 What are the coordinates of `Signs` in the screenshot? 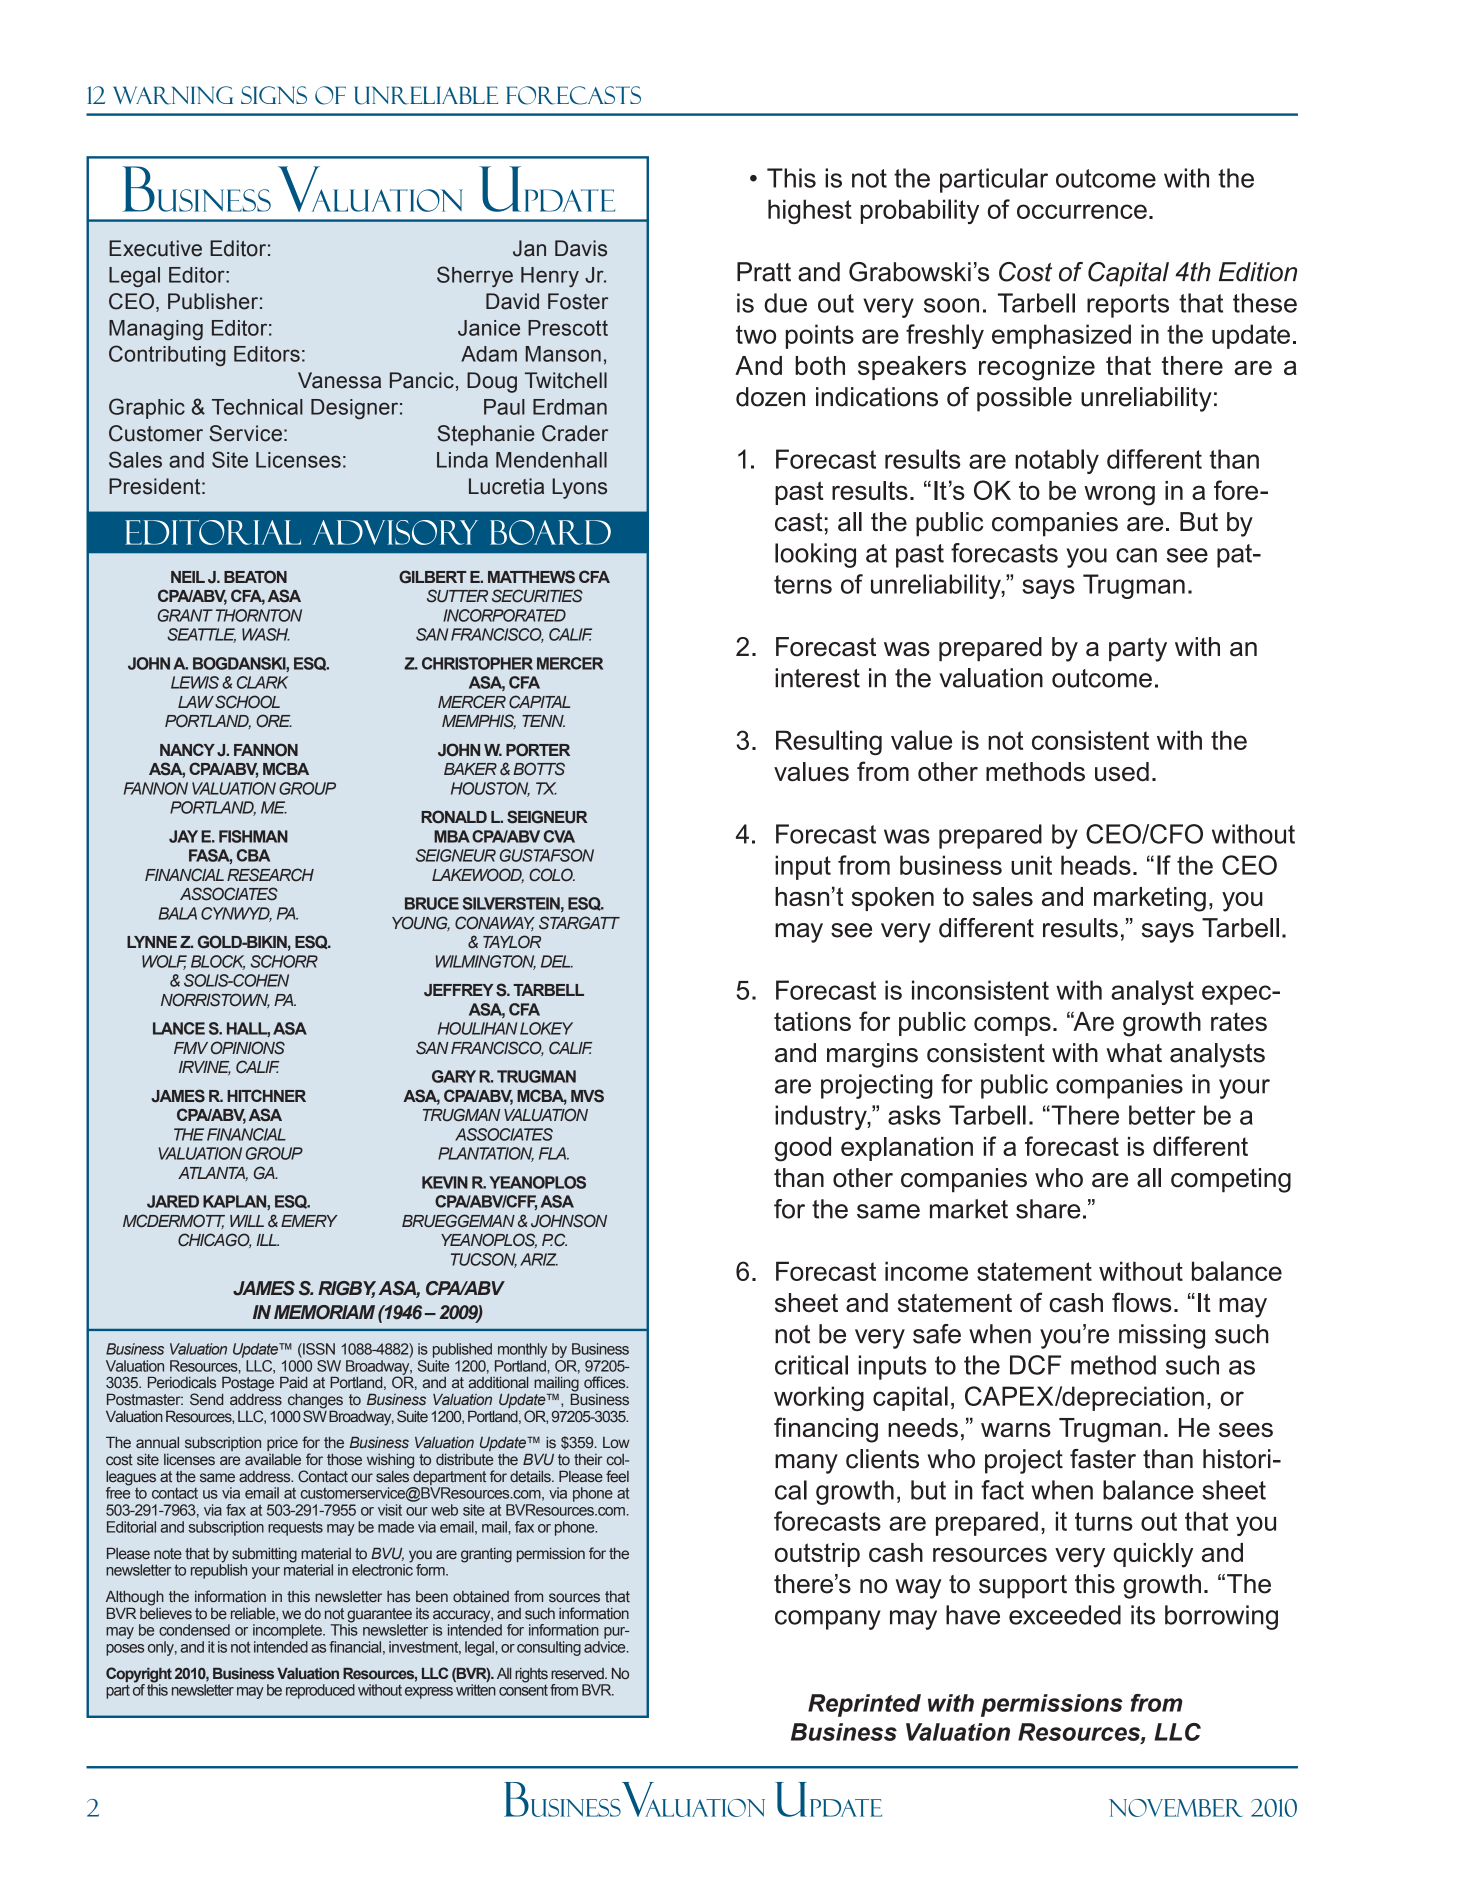 It's located at (274, 95).
